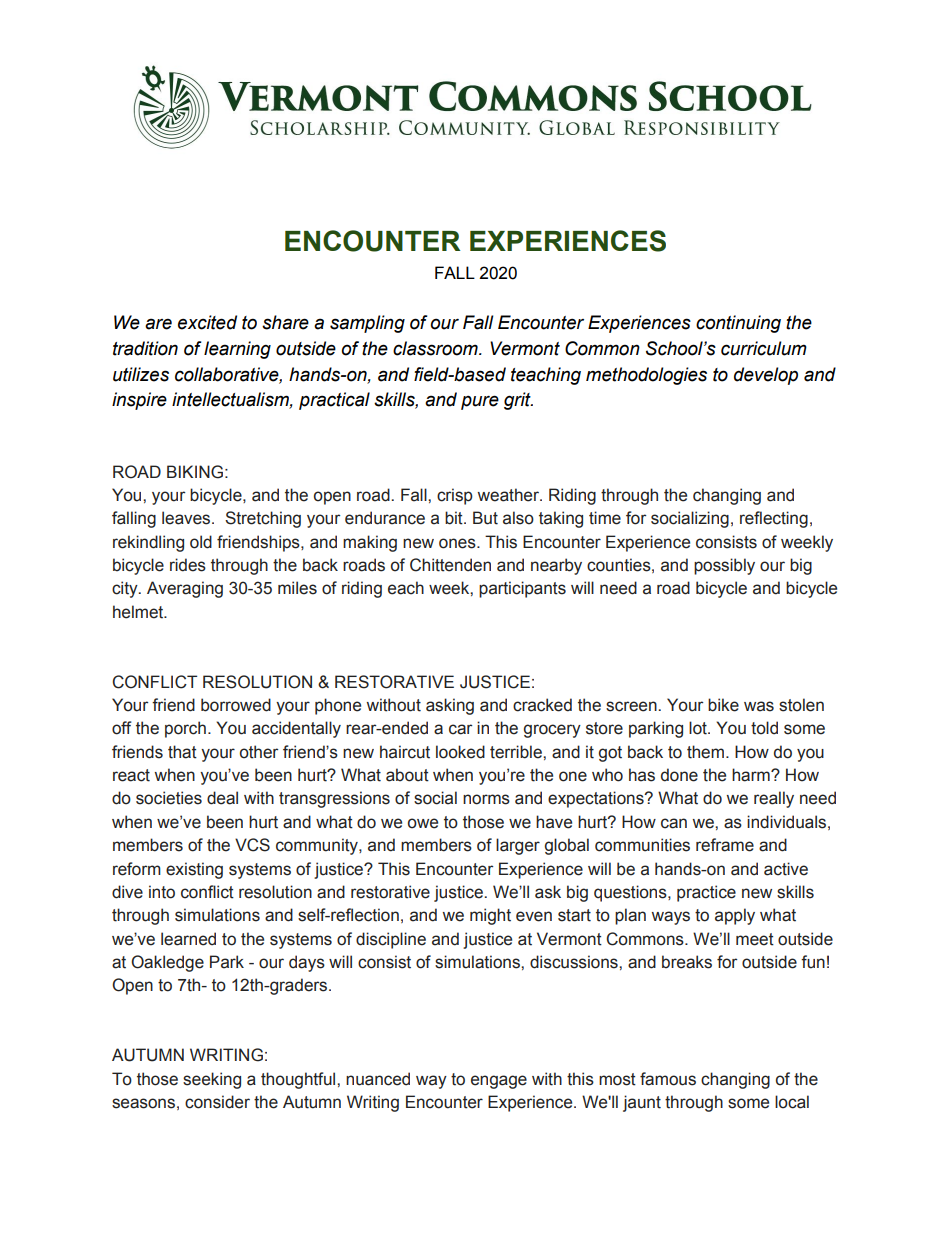 The image size is (952, 1233). I want to click on borrowed, so click(236, 705).
